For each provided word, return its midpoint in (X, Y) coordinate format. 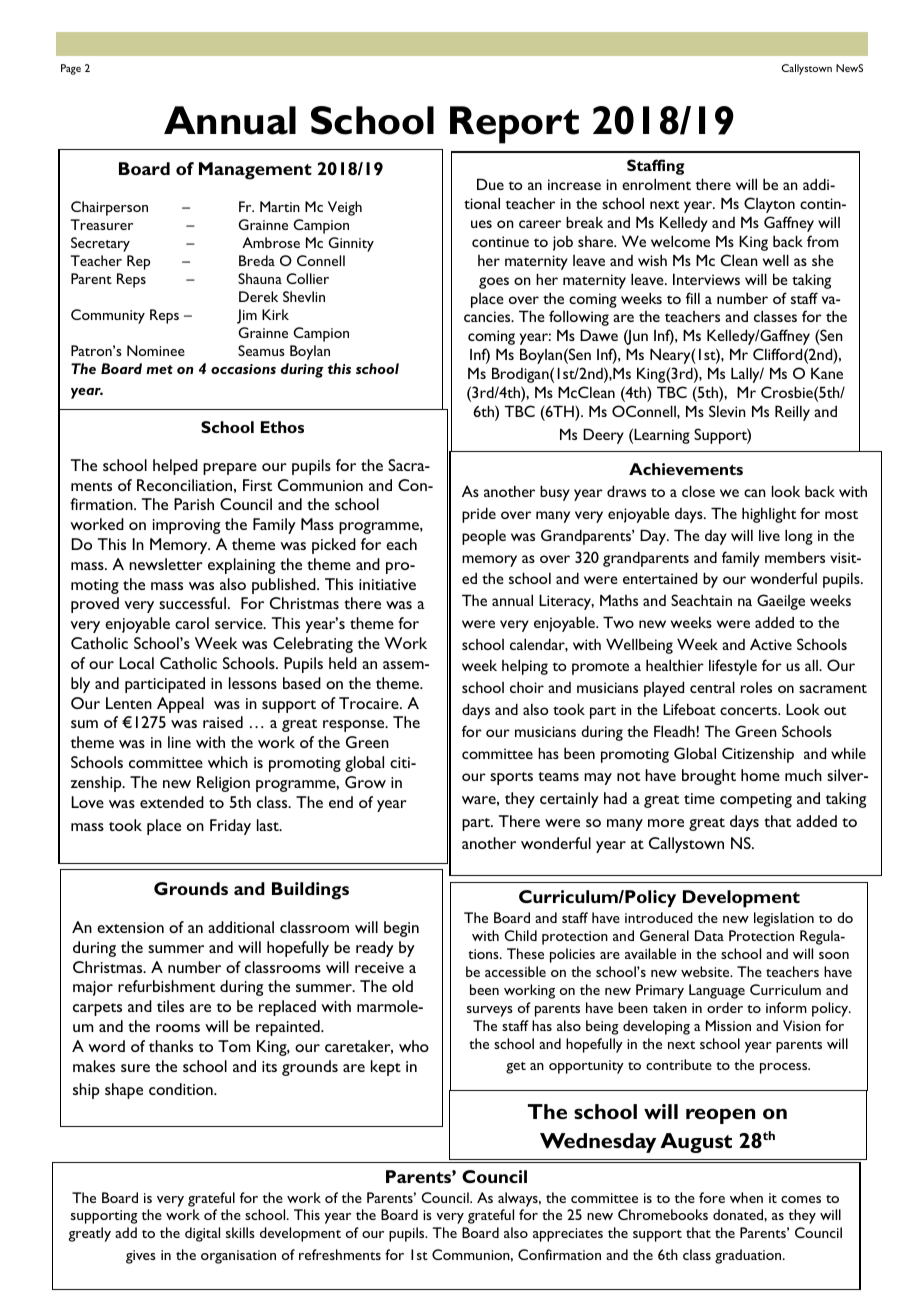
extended (172, 802)
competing (756, 800)
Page (71, 69)
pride (479, 515)
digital (202, 1234)
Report (514, 125)
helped (175, 467)
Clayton (769, 205)
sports (511, 778)
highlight (769, 515)
